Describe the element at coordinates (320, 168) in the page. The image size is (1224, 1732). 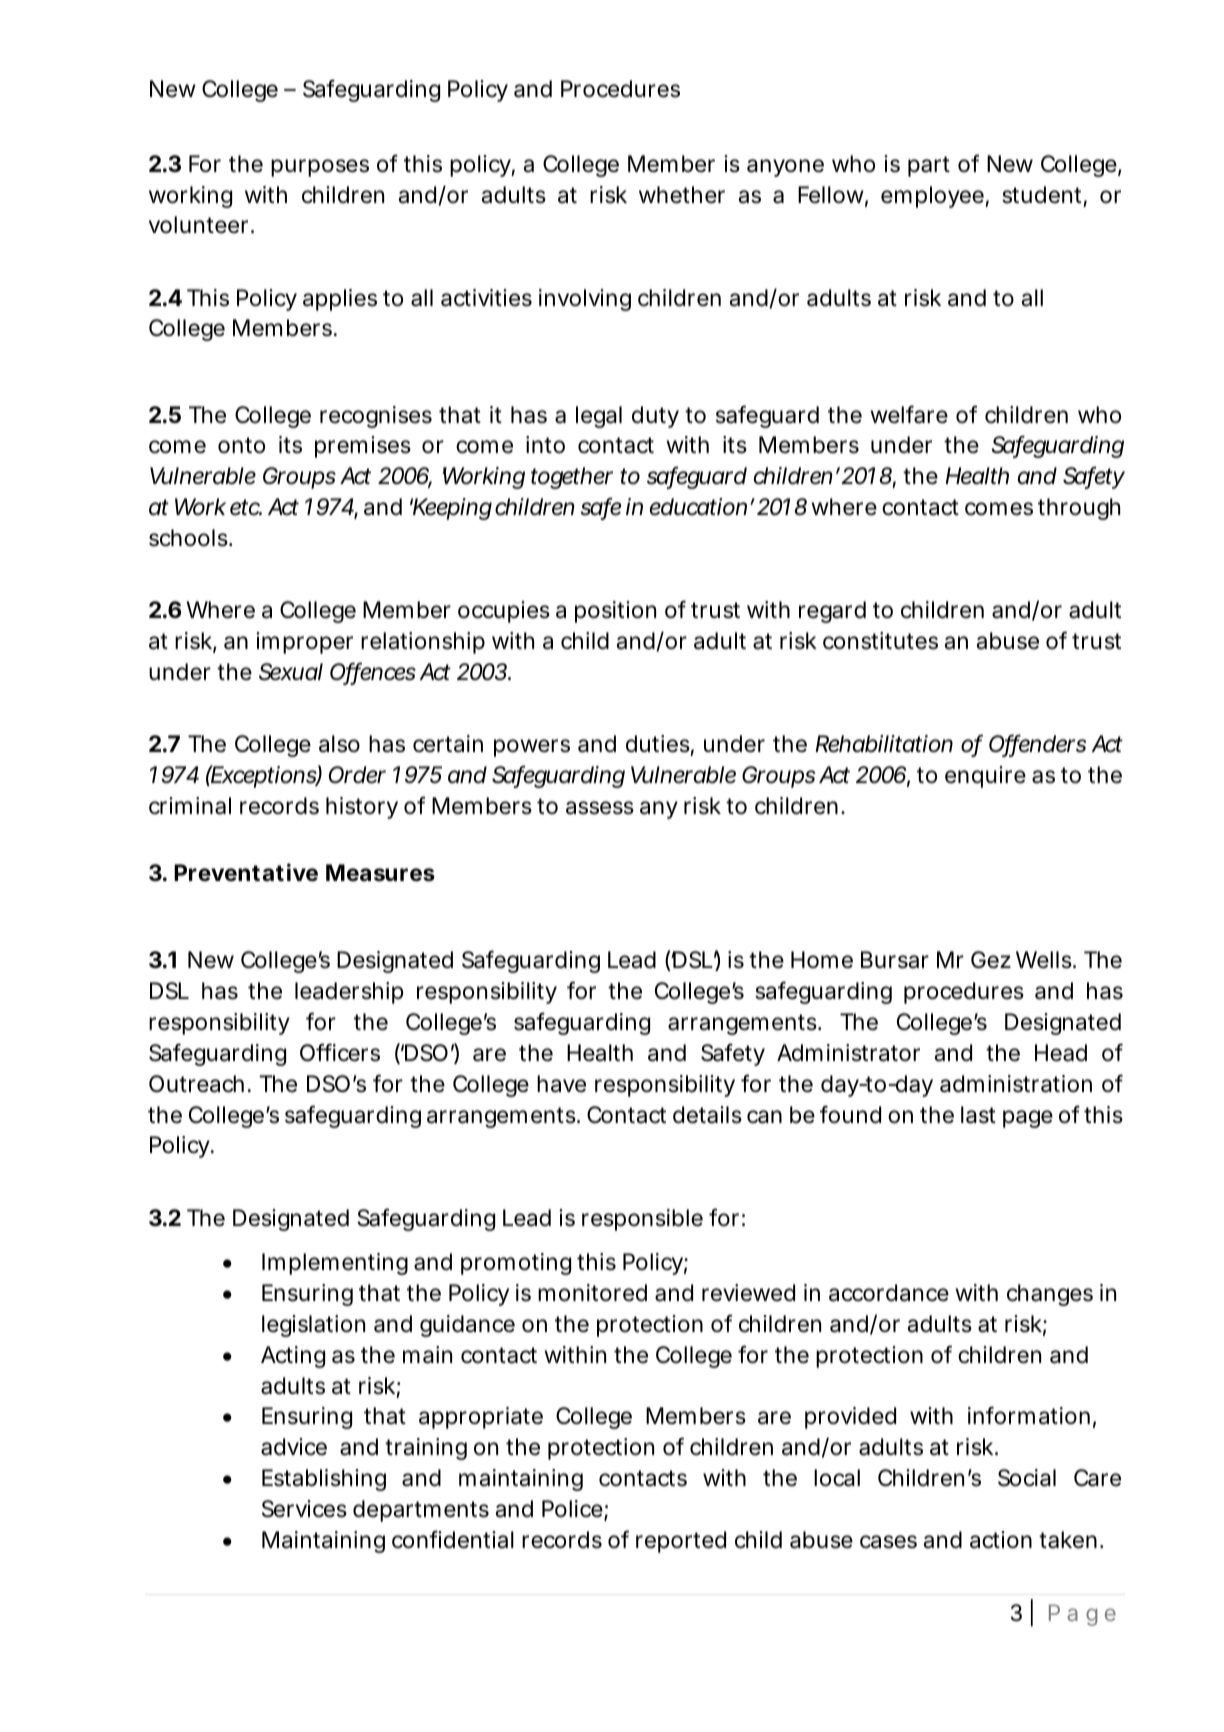
I see `purposes` at that location.
